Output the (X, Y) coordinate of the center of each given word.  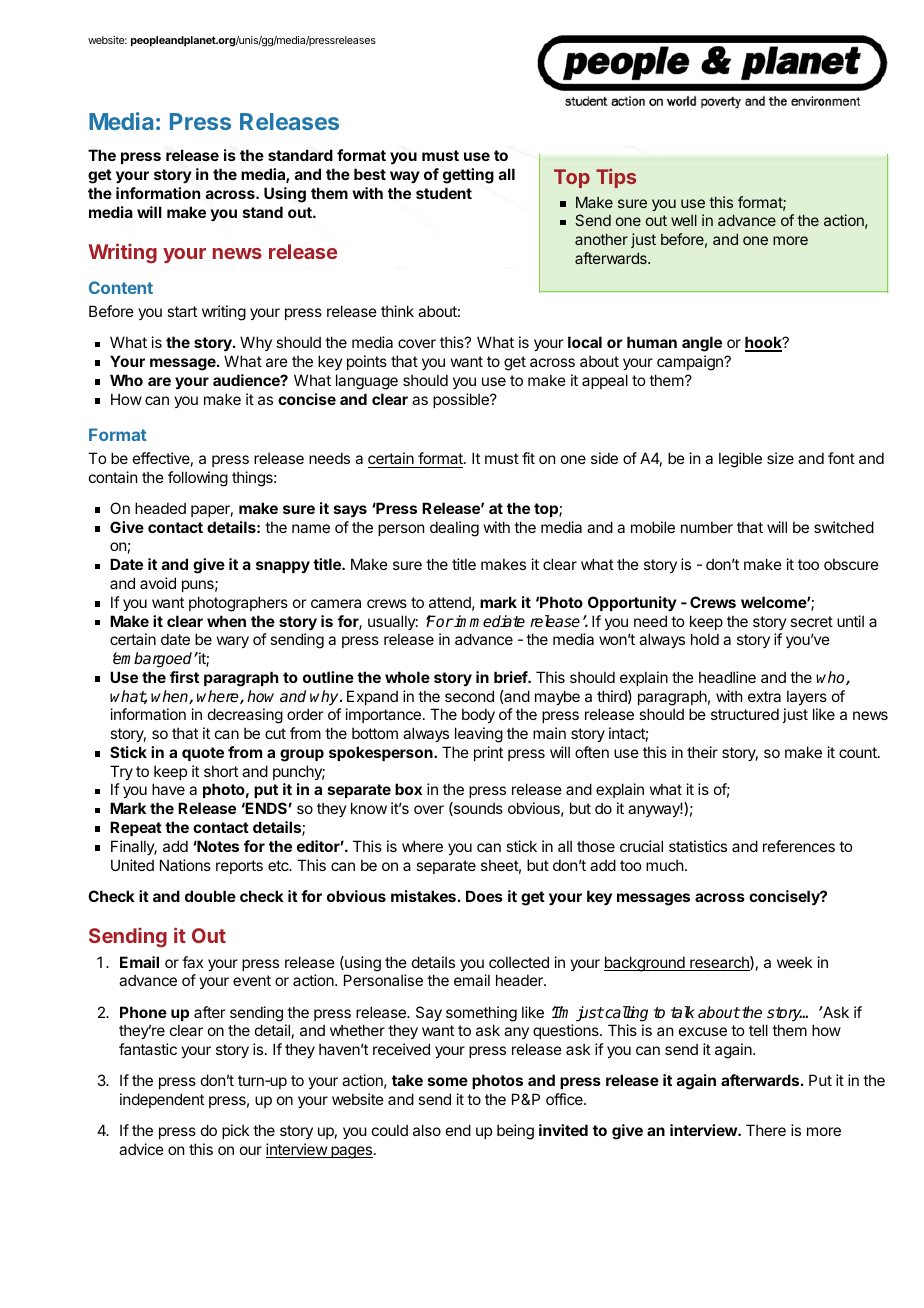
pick (235, 1131)
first (184, 677)
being (515, 1132)
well (684, 220)
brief (511, 677)
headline (727, 677)
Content (121, 287)
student (444, 193)
